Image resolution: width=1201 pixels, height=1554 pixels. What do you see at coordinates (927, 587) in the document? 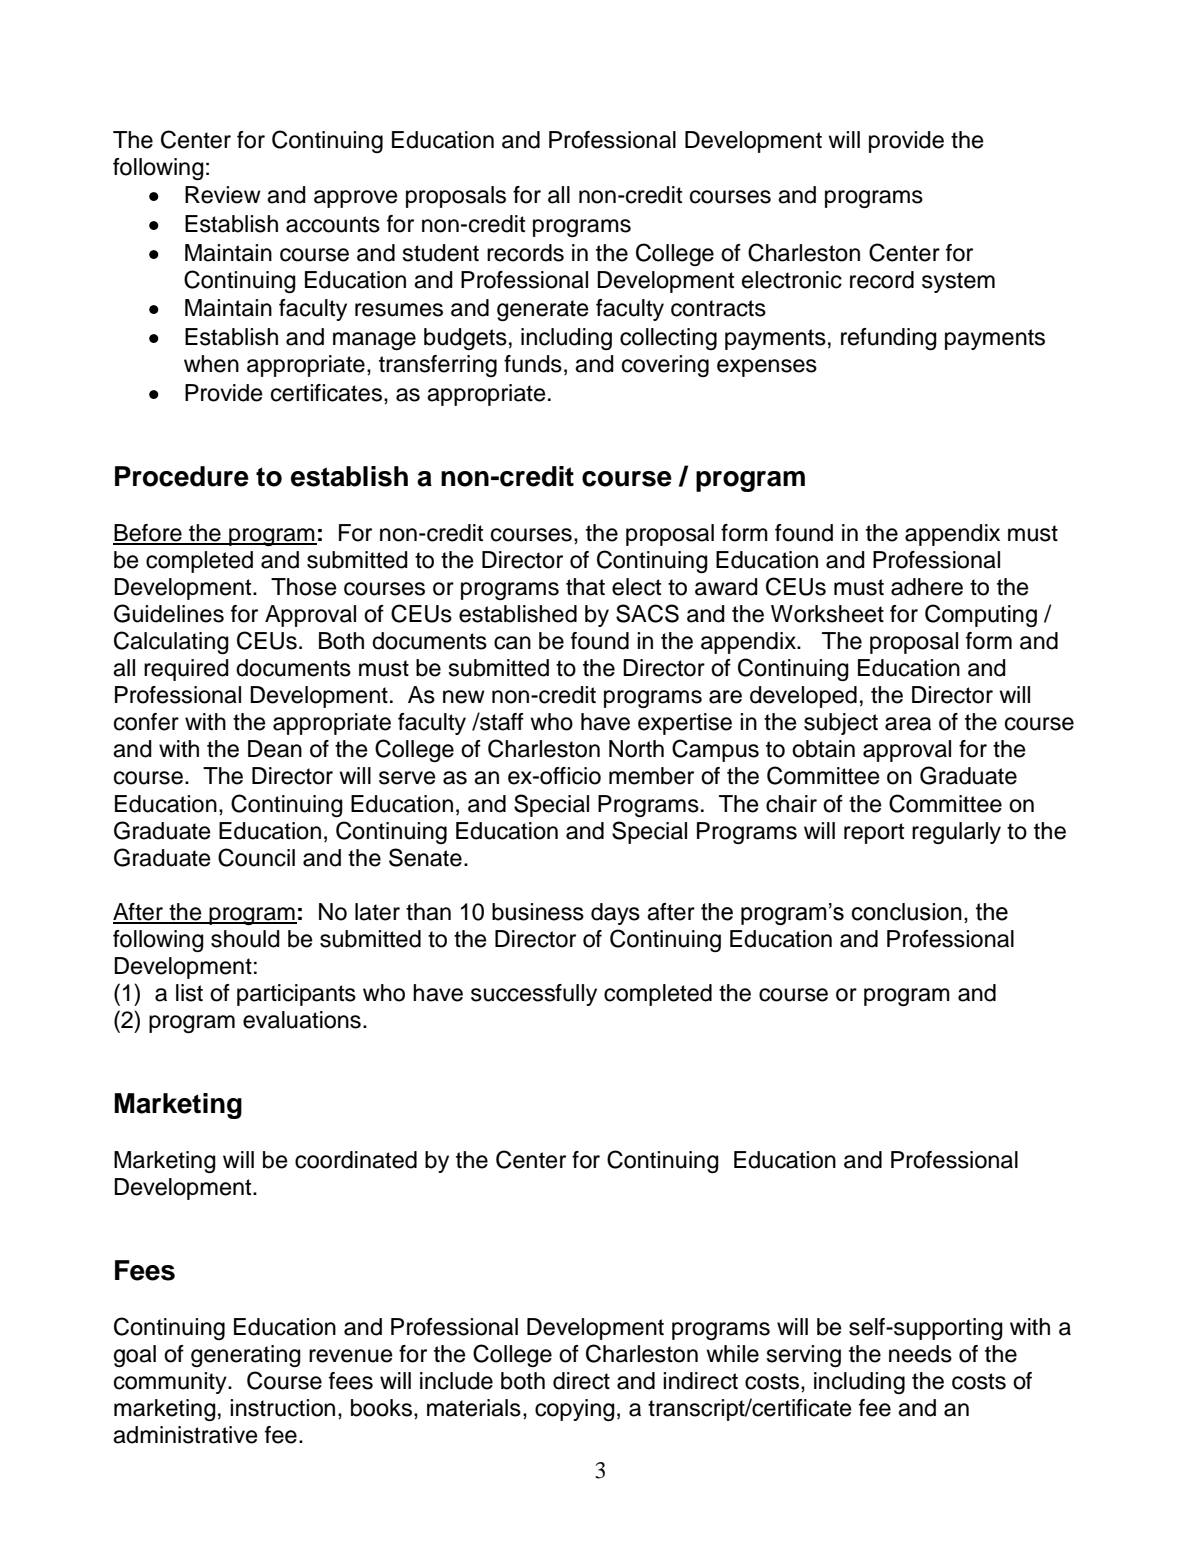
I see `adhere` at bounding box center [927, 587].
